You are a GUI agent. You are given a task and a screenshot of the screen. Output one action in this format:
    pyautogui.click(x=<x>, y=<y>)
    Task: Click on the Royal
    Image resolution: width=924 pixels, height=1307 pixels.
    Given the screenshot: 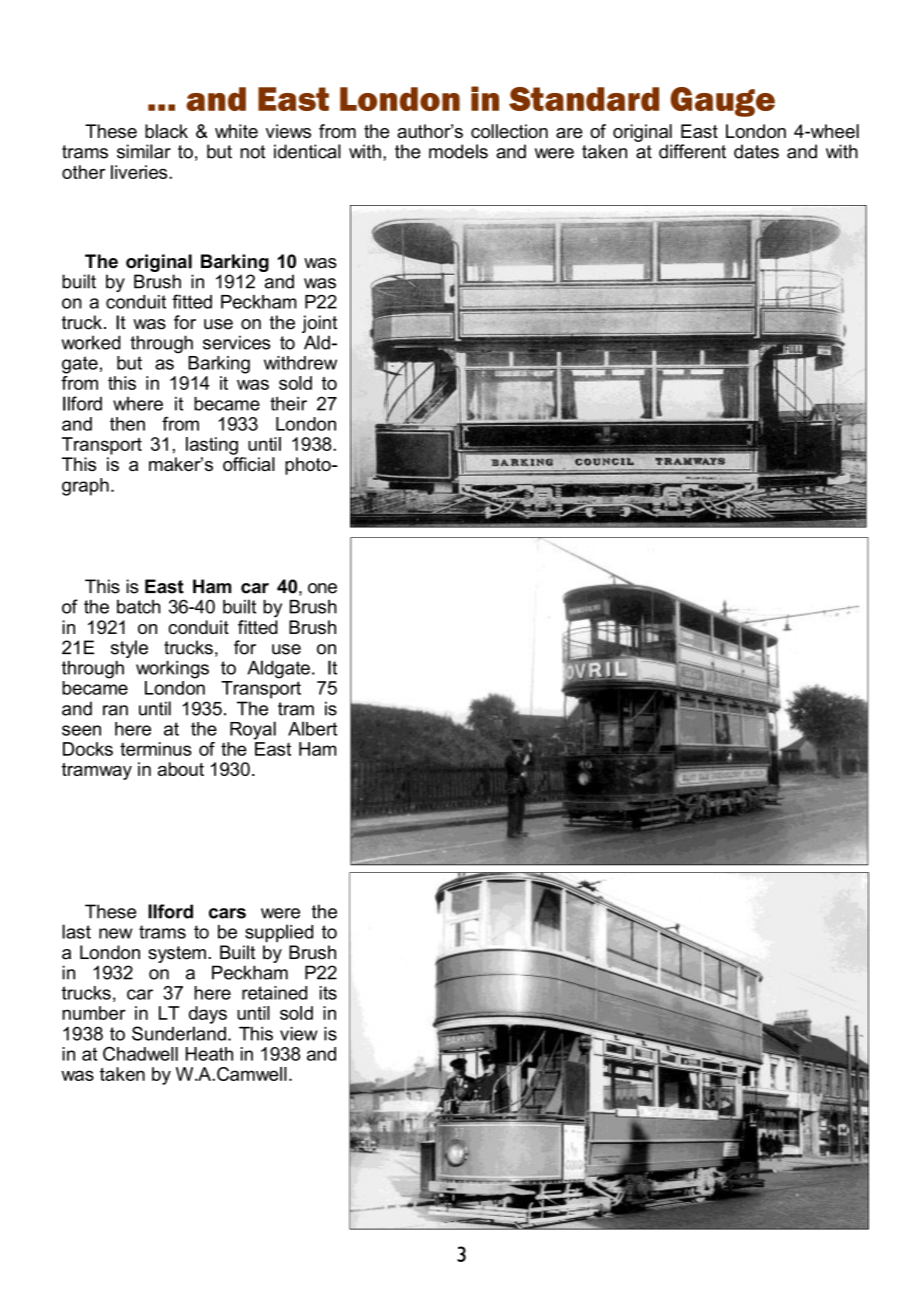 What is the action you would take?
    pyautogui.click(x=253, y=730)
